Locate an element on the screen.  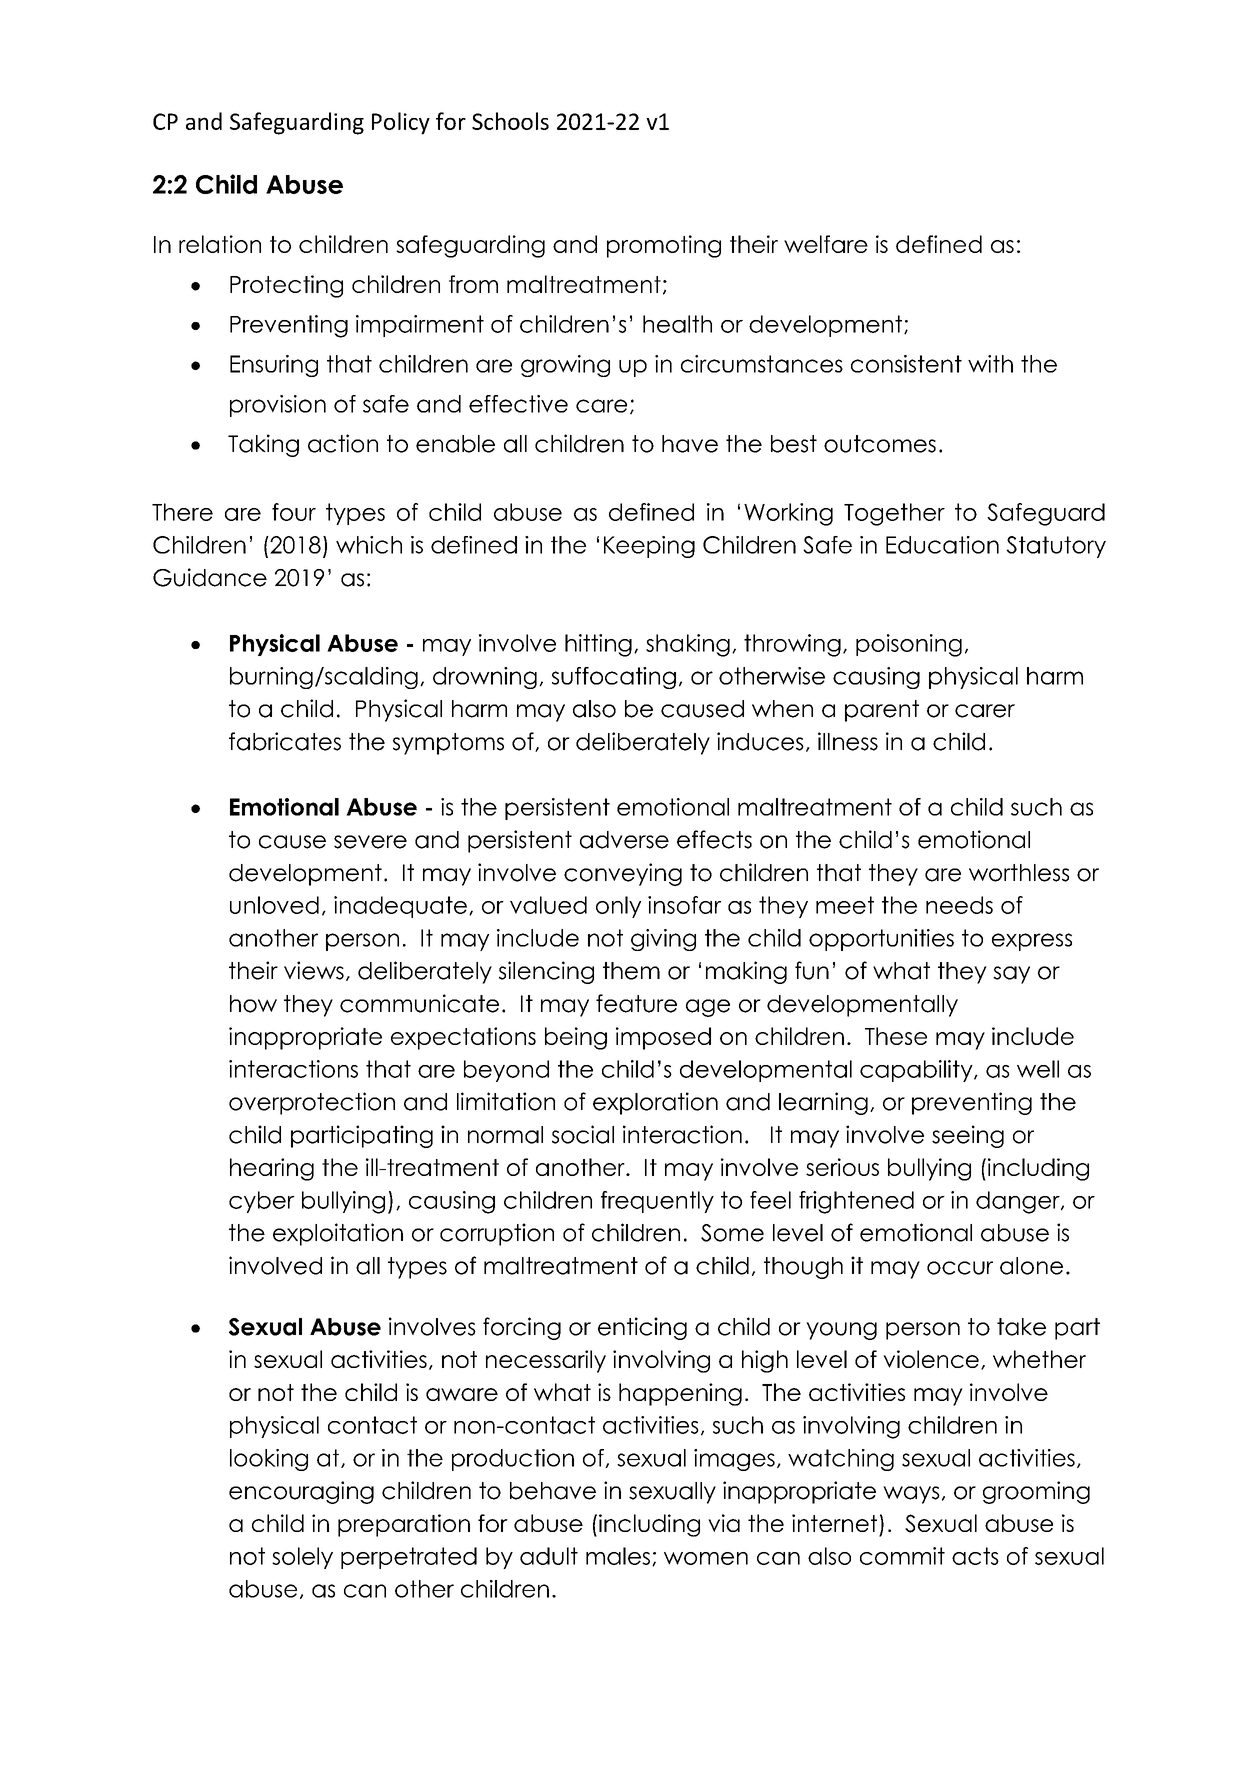
hitting is located at coordinates (598, 645).
